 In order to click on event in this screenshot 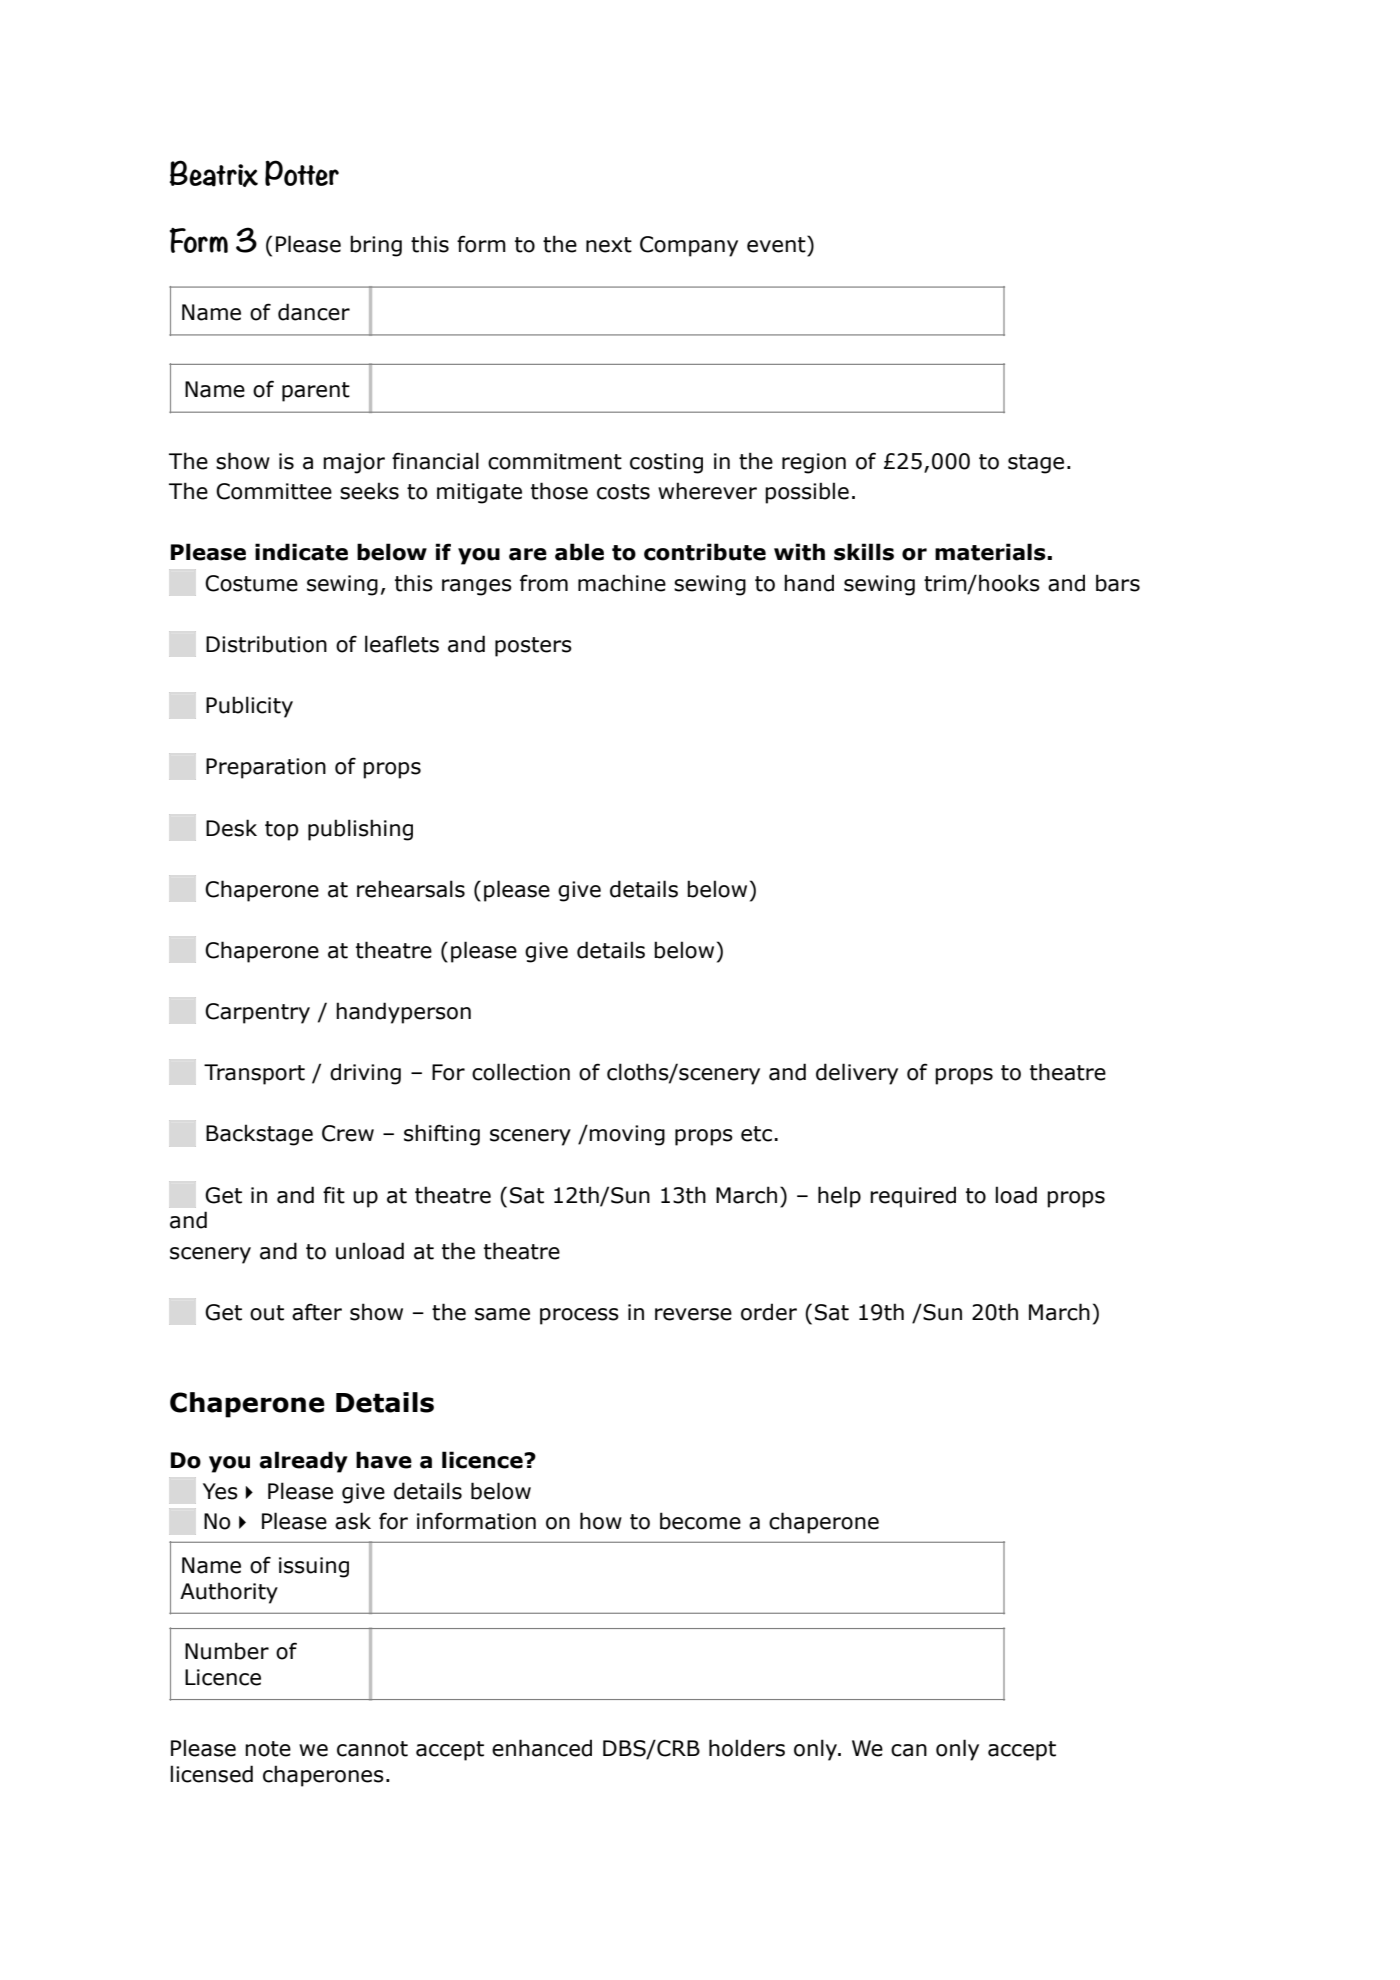, I will do `click(777, 244)`.
